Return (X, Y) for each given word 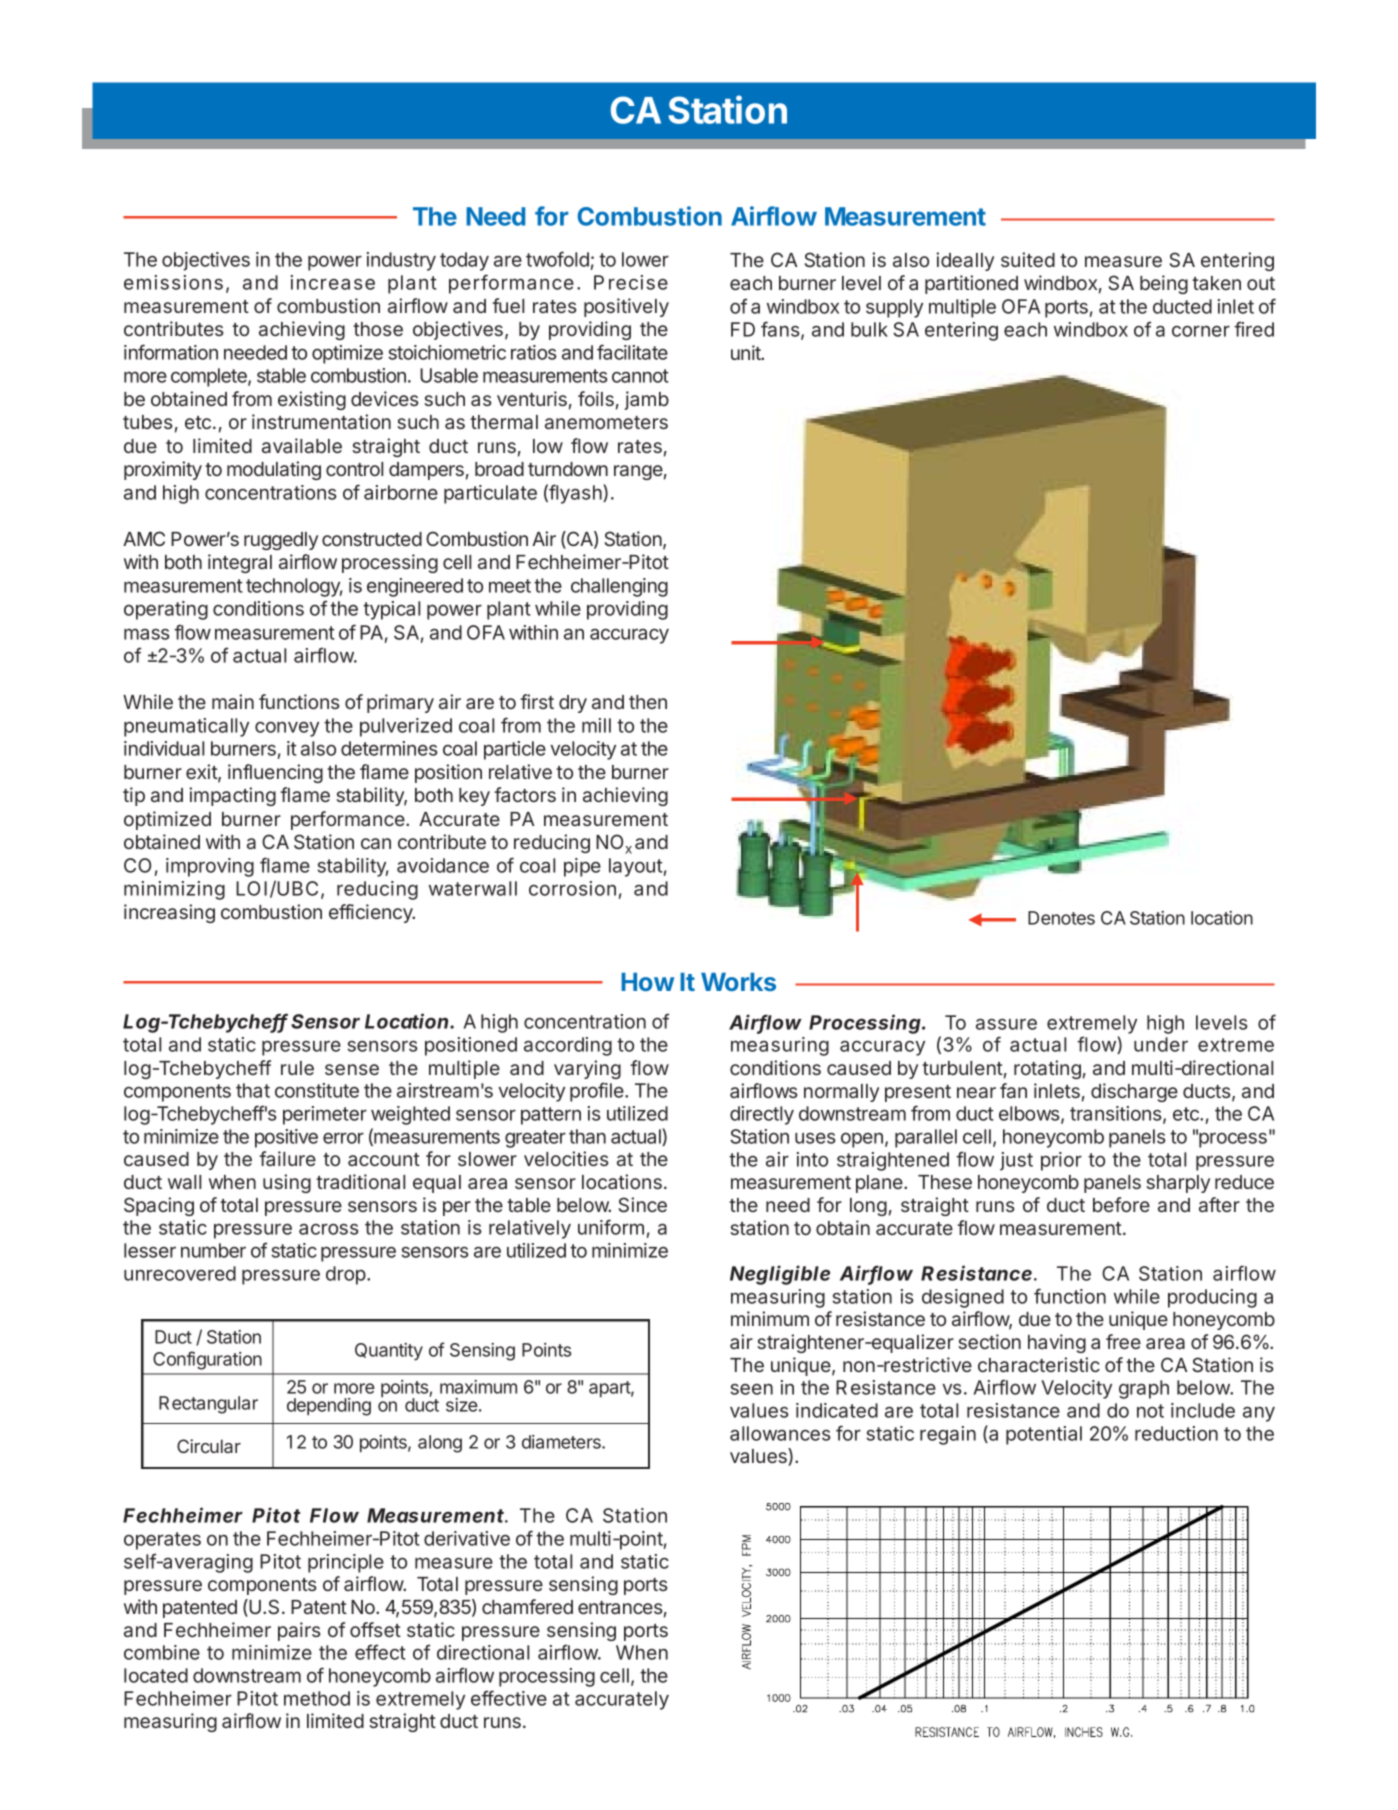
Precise (631, 282)
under (1161, 1044)
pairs (299, 1631)
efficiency (371, 913)
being (1164, 284)
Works (738, 982)
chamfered (527, 1606)
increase (333, 282)
